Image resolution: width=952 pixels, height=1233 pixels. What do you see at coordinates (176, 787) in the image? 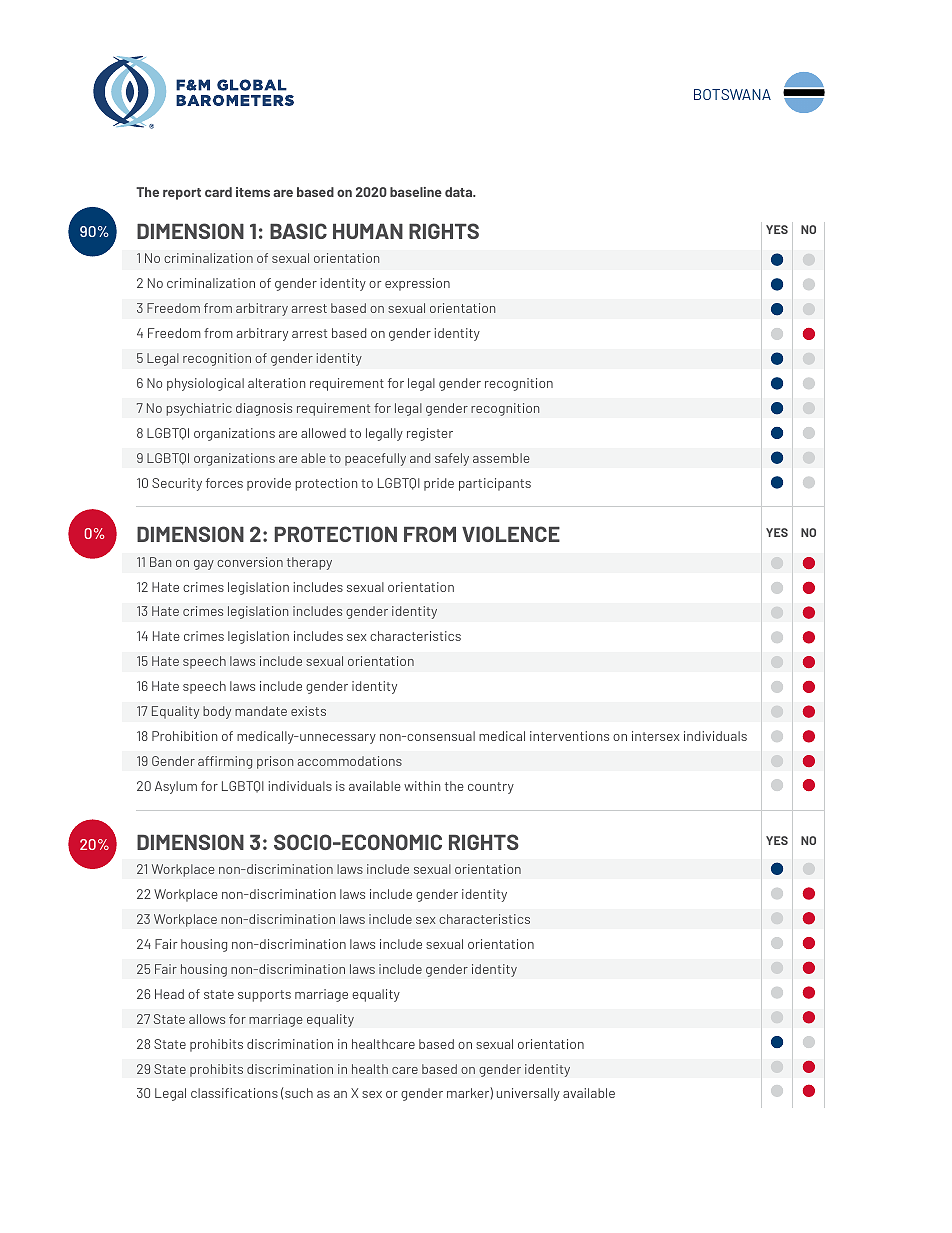
I see `Asylum` at bounding box center [176, 787].
